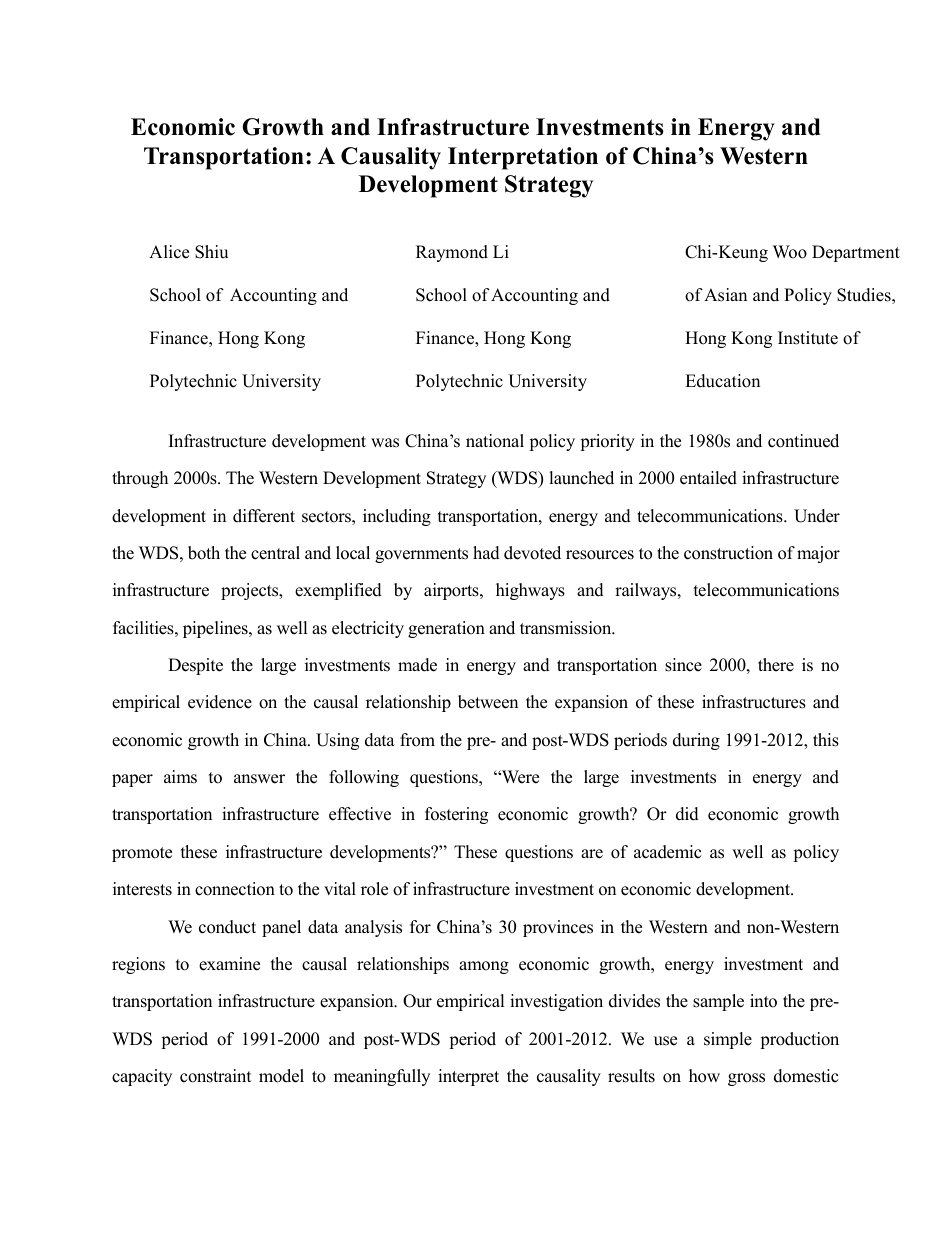 The image size is (952, 1233). I want to click on production, so click(799, 1040).
